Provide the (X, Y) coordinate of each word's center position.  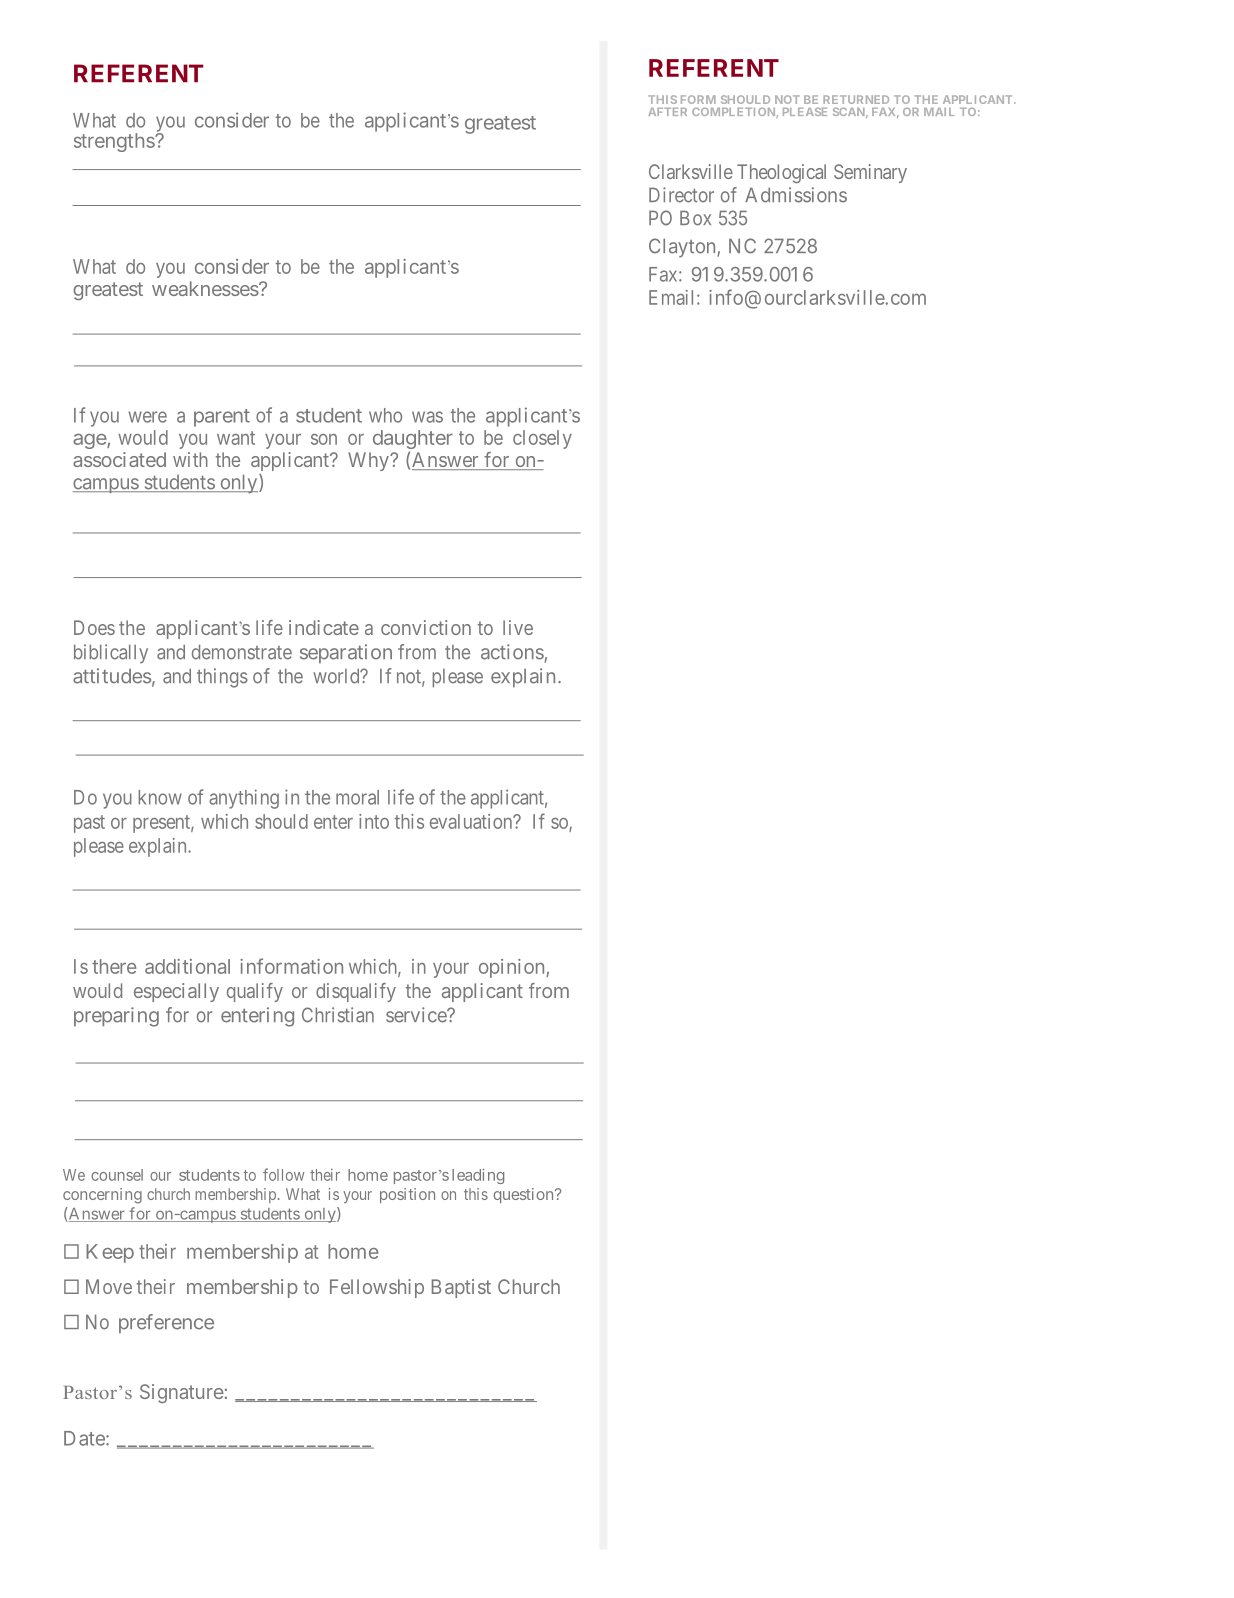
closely (542, 439)
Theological (781, 173)
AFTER (667, 112)
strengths (115, 142)
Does (94, 627)
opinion (513, 968)
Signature (182, 1393)
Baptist (461, 1288)
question (524, 1195)
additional (187, 966)
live (518, 627)
